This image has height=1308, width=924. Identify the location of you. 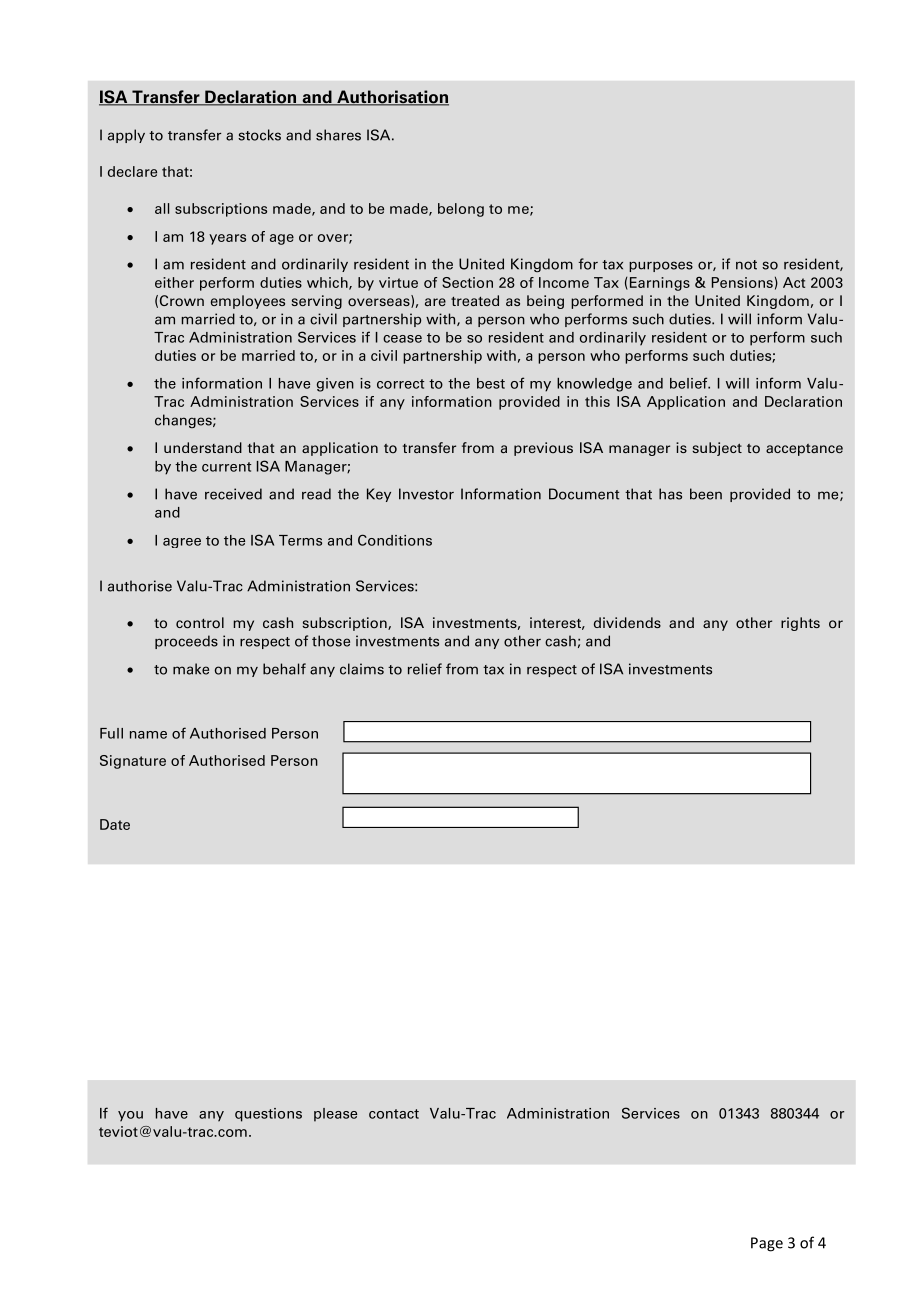
(130, 1116).
